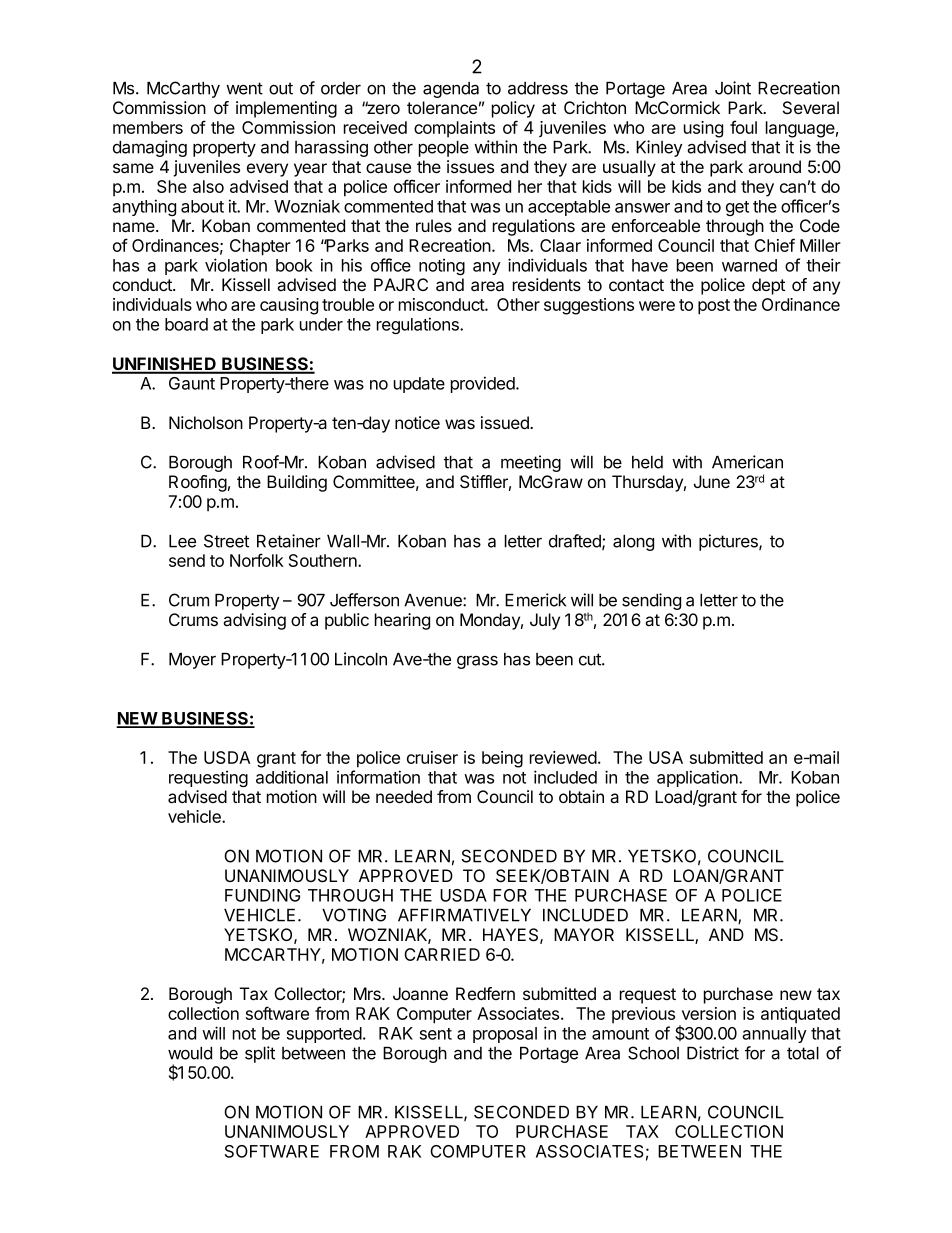  Describe the element at coordinates (454, 129) in the document. I see `complaints` at that location.
